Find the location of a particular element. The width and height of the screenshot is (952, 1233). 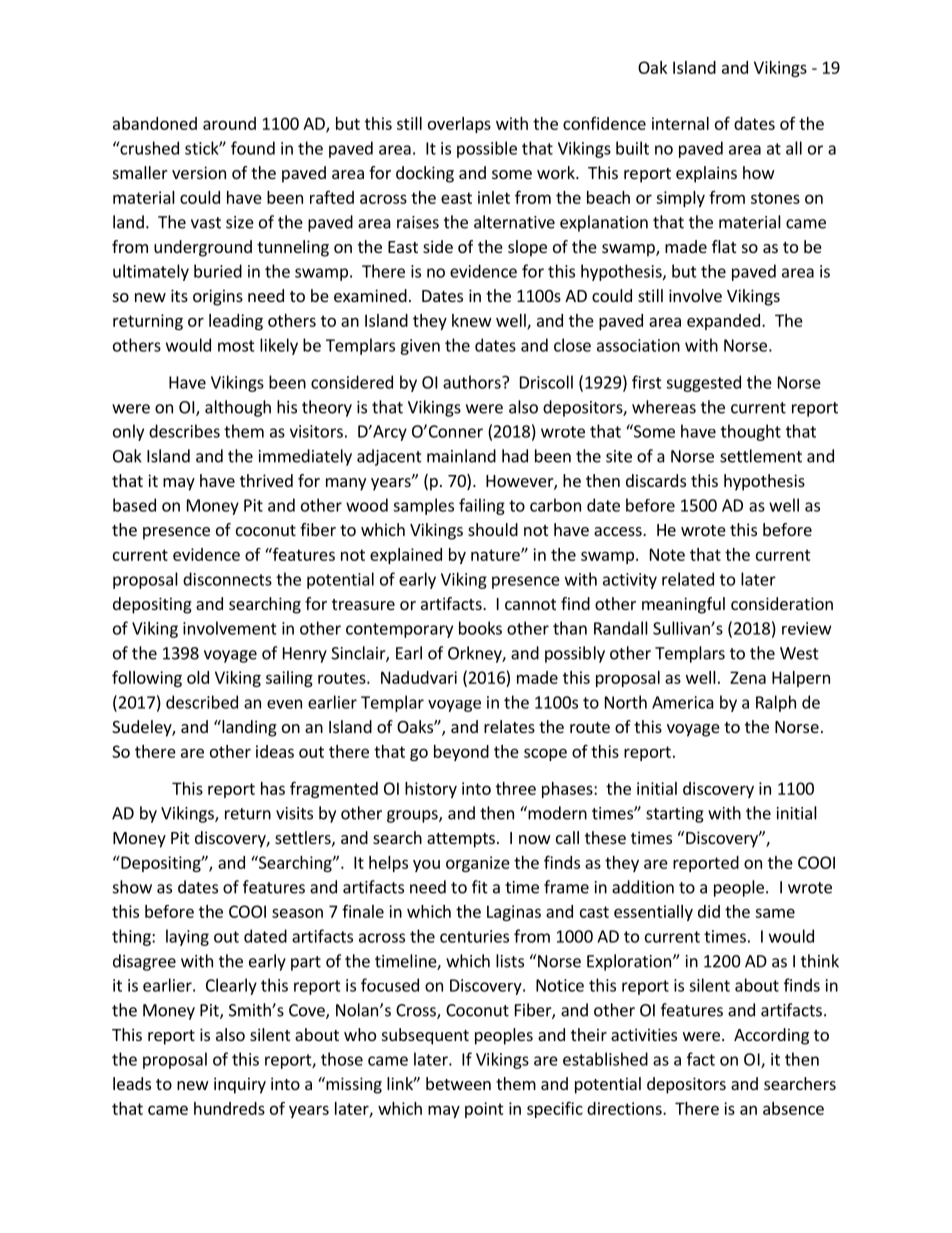

meaningful is located at coordinates (683, 605).
